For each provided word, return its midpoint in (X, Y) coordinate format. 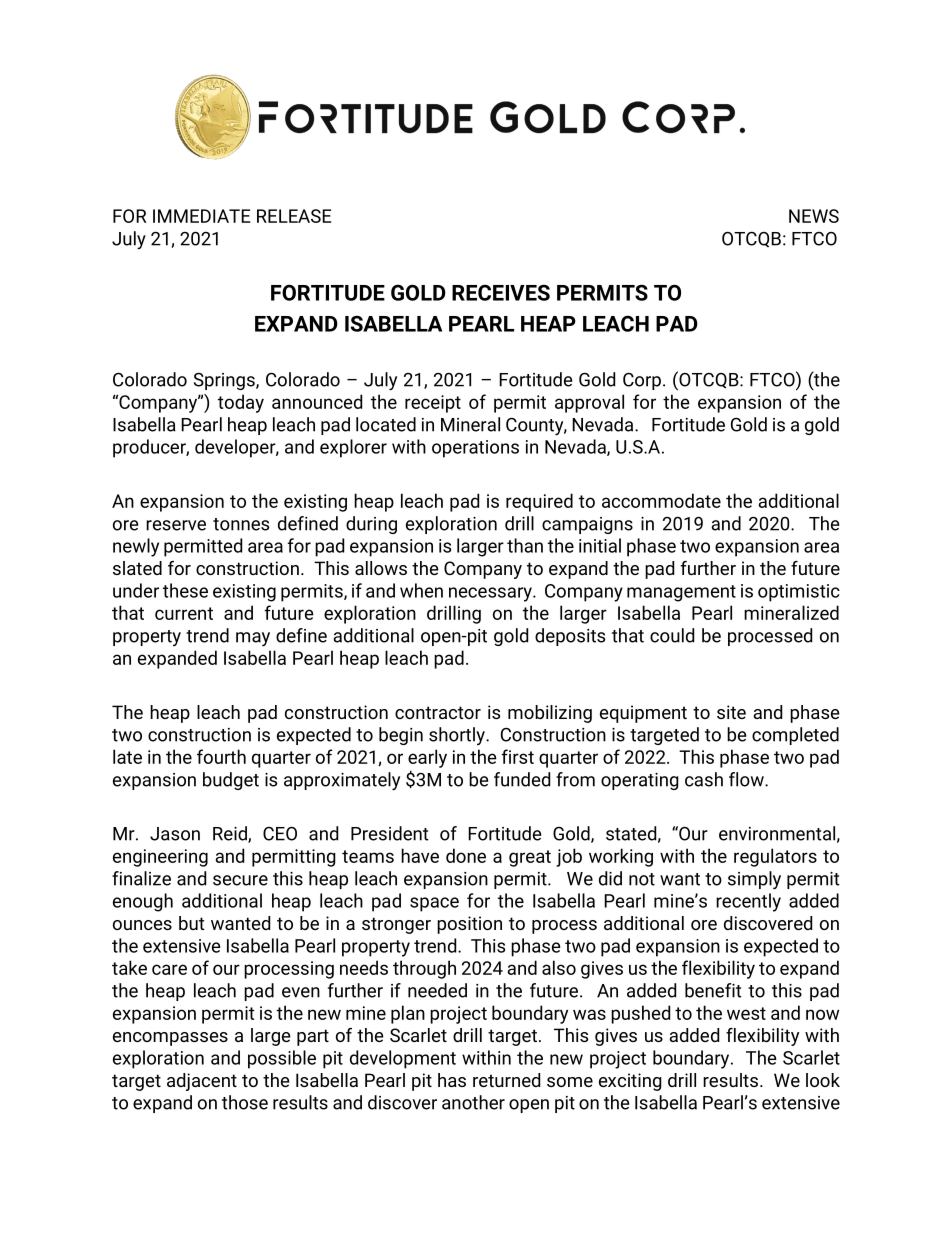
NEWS (814, 216)
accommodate (661, 500)
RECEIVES (501, 292)
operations (475, 449)
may (253, 639)
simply (754, 880)
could (672, 635)
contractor (438, 712)
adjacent (202, 1082)
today (241, 403)
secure (240, 880)
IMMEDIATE (201, 216)
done (466, 855)
